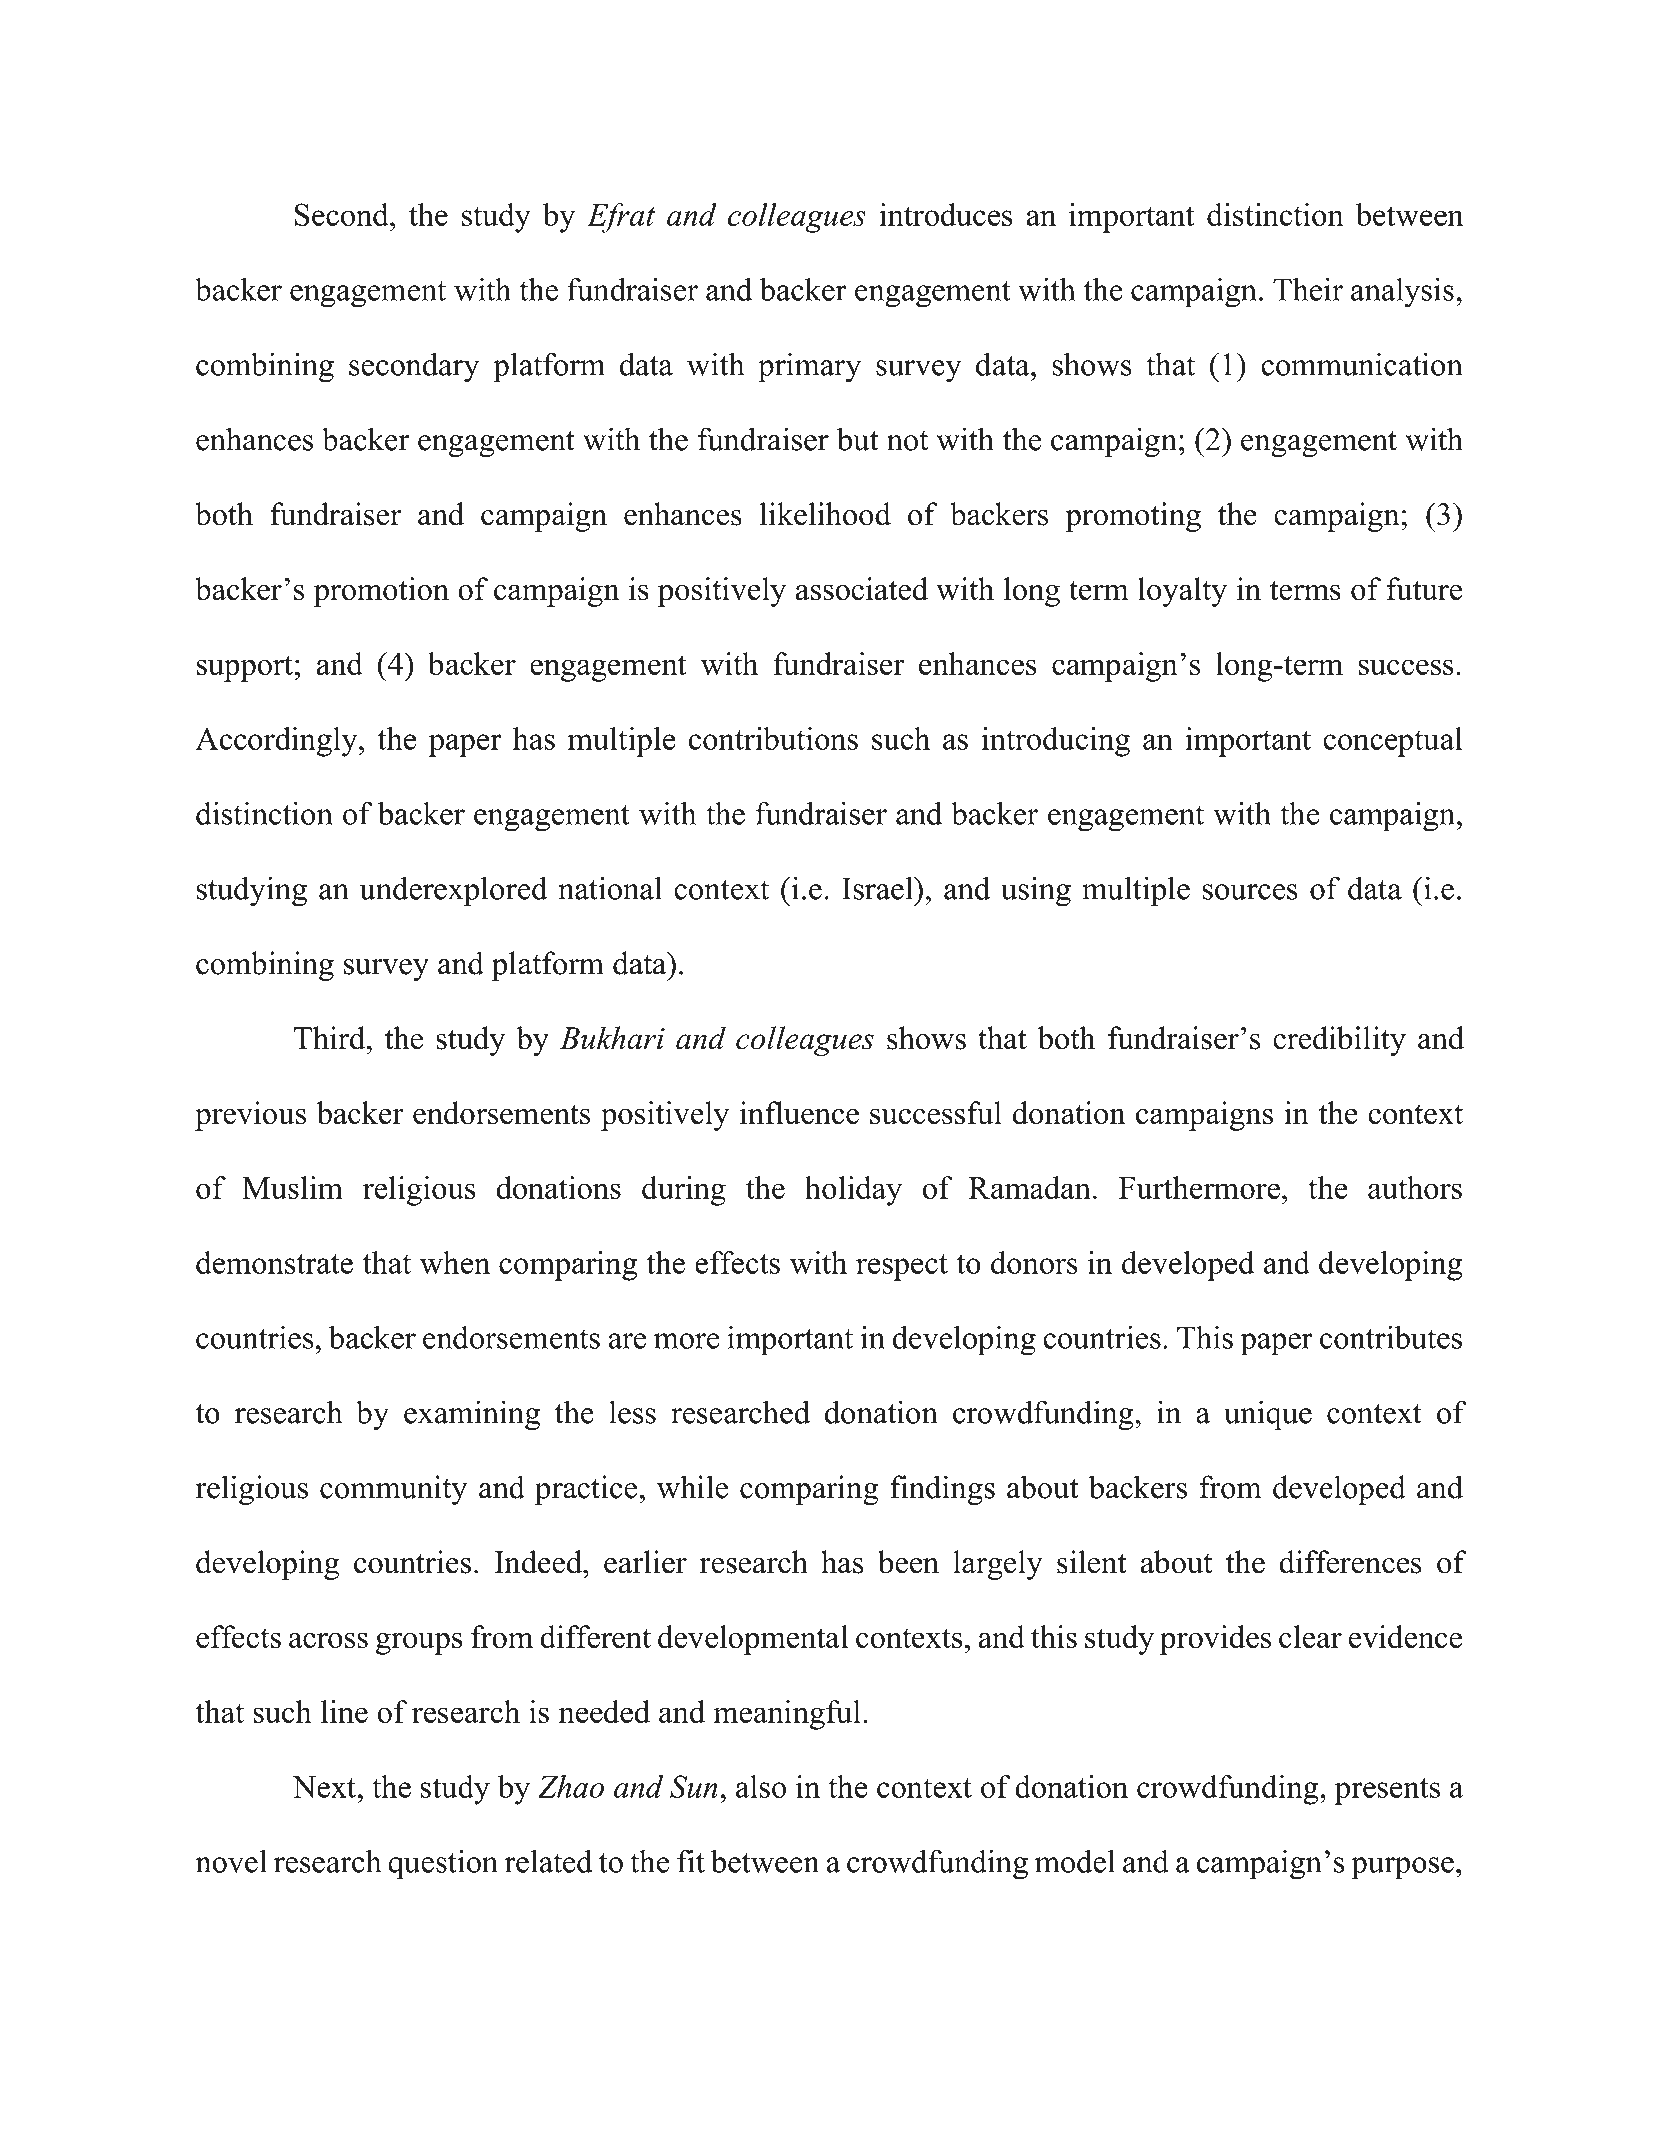 This page has height=2148, width=1660. I want to click on also, so click(761, 1786).
